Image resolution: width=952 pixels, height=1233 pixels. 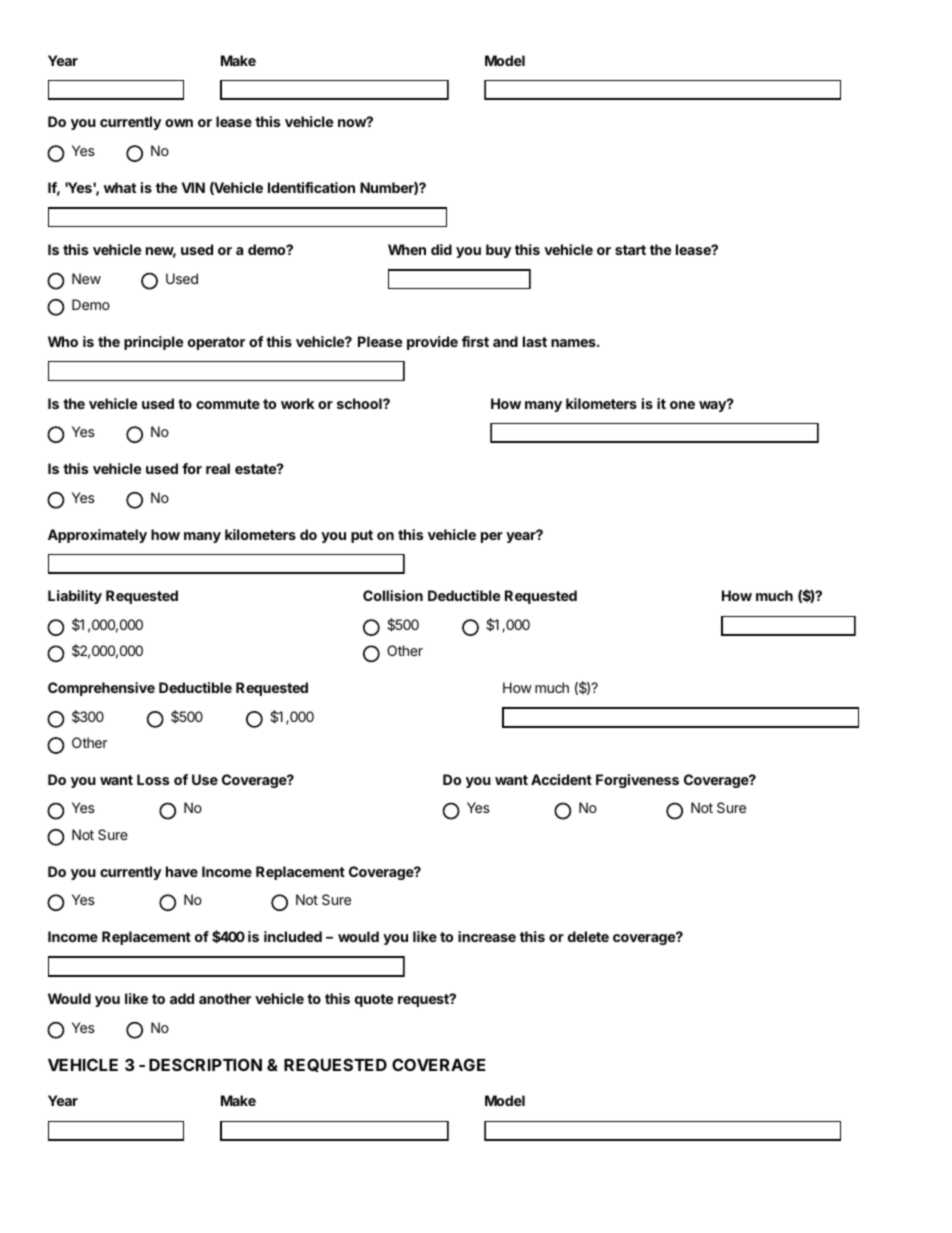 What do you see at coordinates (682, 405) in the document?
I see `one` at bounding box center [682, 405].
